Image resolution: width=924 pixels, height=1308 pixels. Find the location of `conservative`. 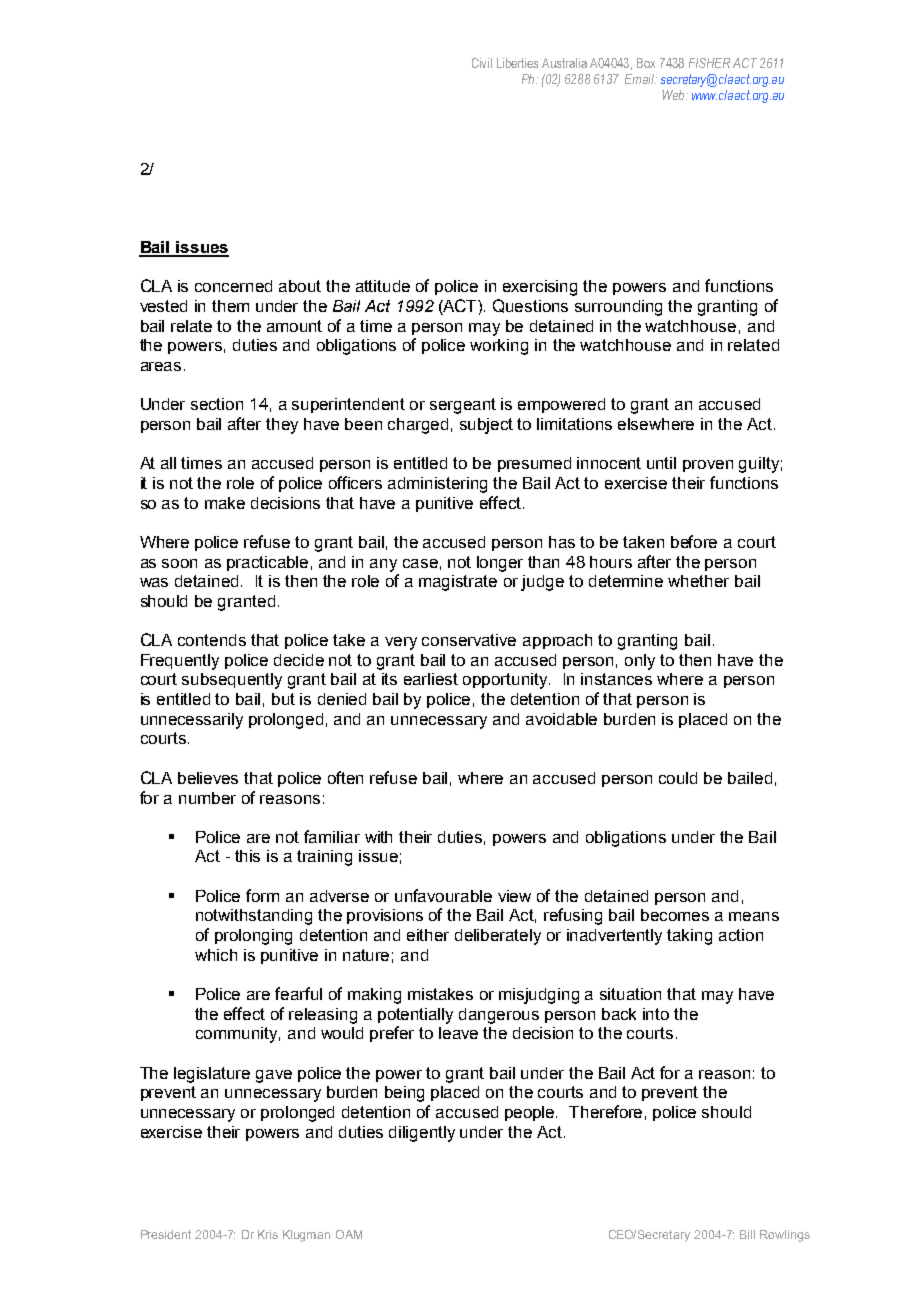

conservative is located at coordinates (469, 640).
